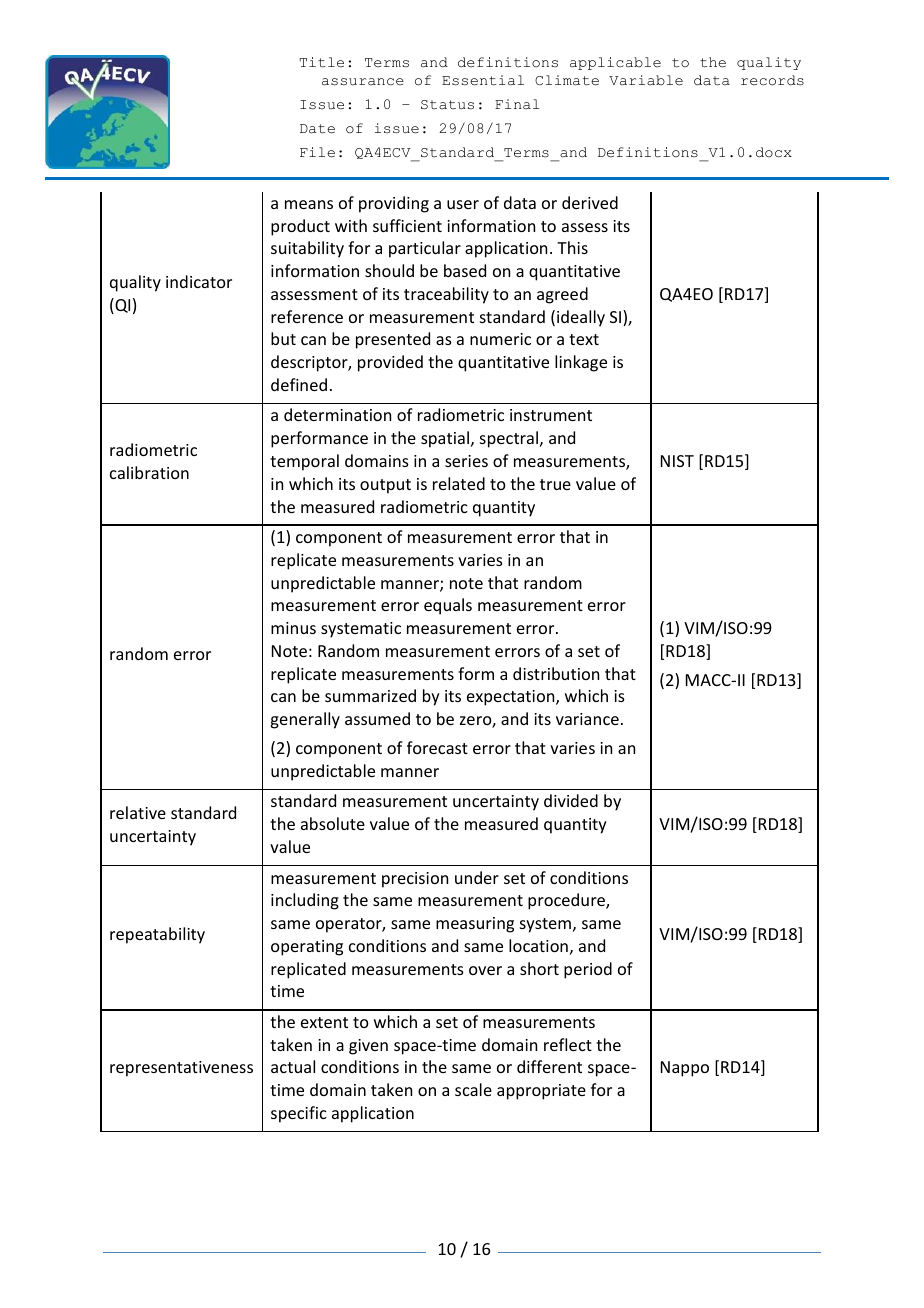  Describe the element at coordinates (646, 80) in the page. I see `Variable` at that location.
